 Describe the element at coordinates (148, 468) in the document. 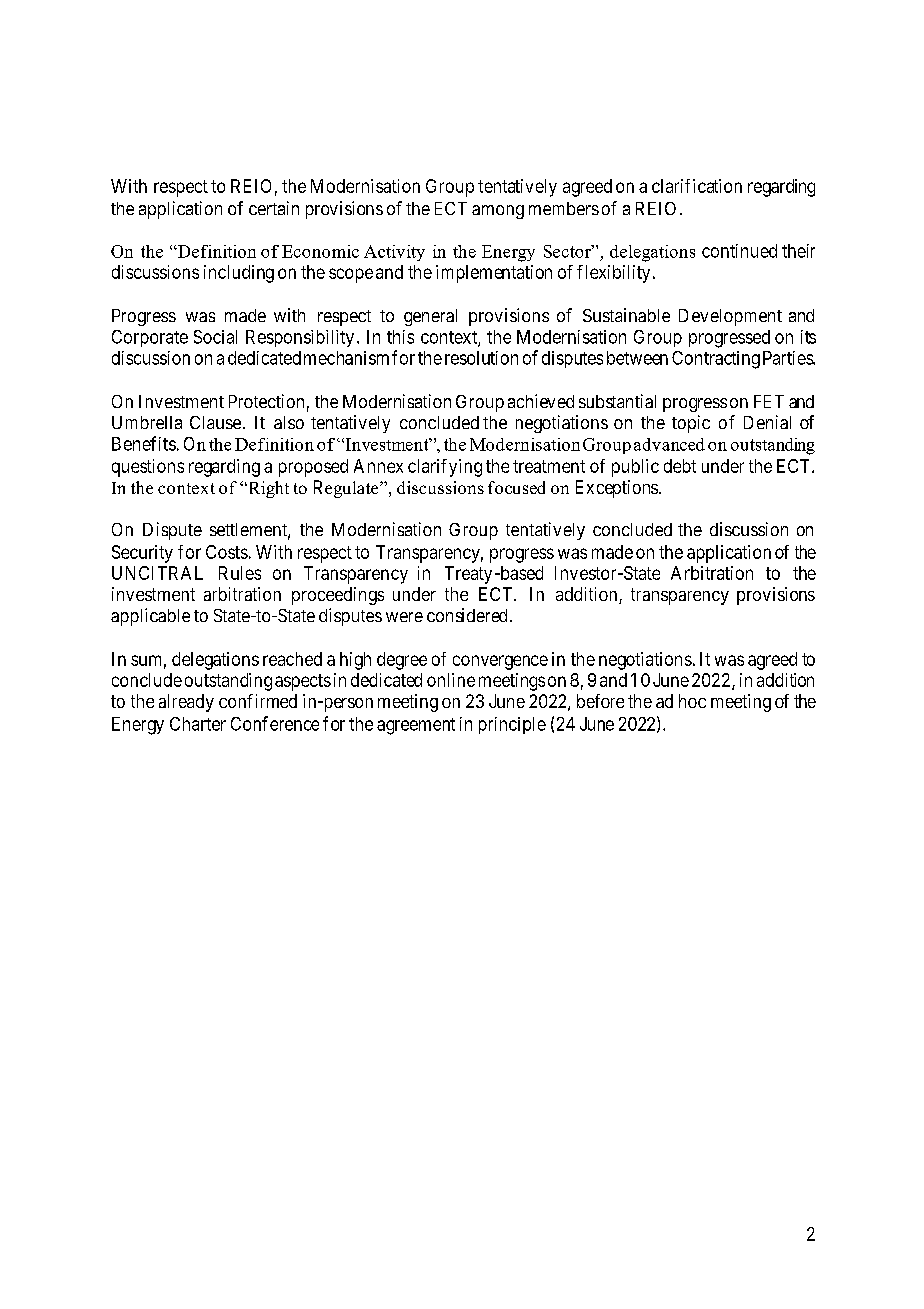

I see `questions` at that location.
